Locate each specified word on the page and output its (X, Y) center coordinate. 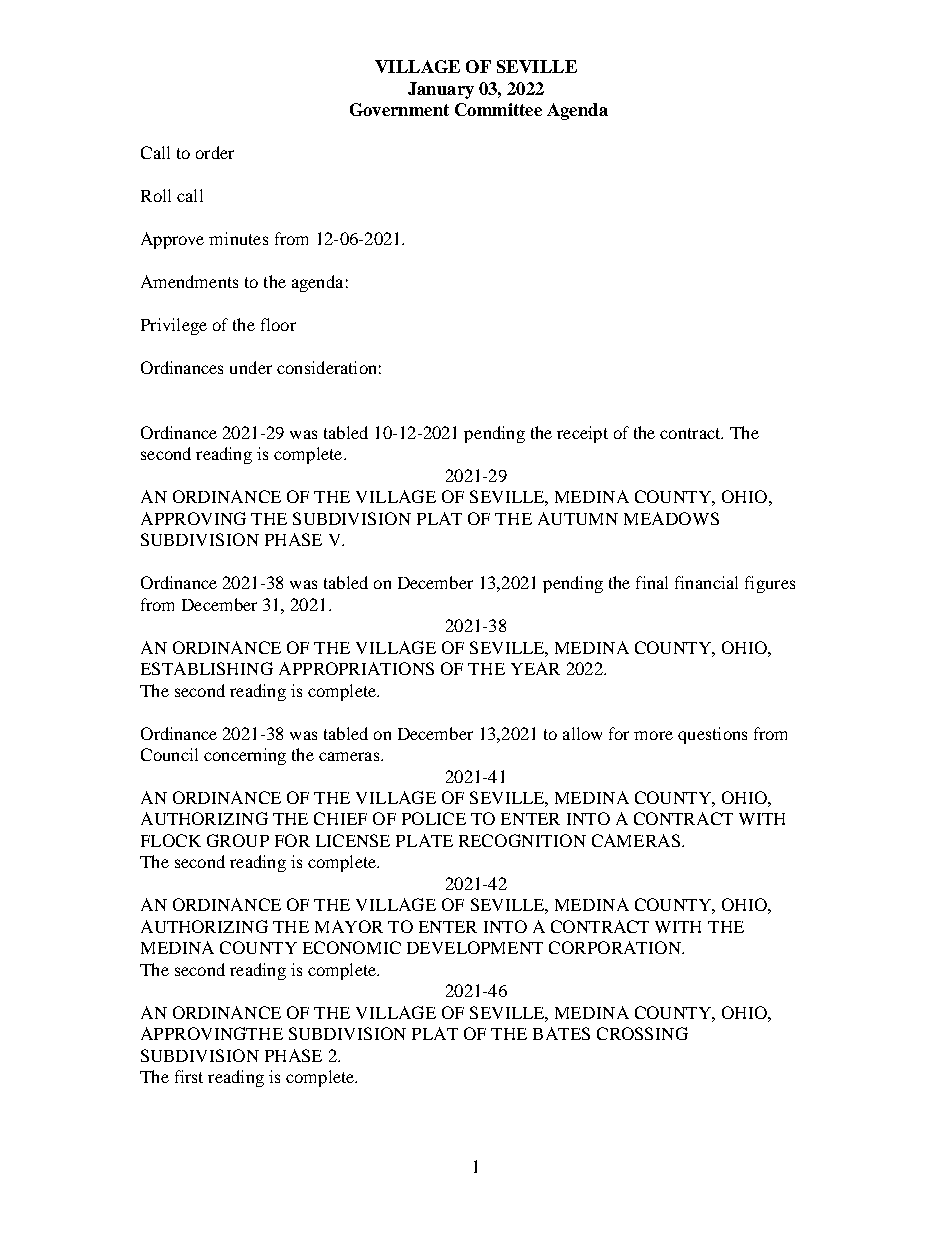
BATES (561, 1033)
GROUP (238, 840)
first (189, 1076)
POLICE (434, 818)
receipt (582, 434)
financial (706, 582)
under (251, 367)
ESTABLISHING (207, 668)
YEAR (535, 668)
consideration (326, 367)
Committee (498, 109)
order (215, 152)
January (441, 90)
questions (712, 735)
